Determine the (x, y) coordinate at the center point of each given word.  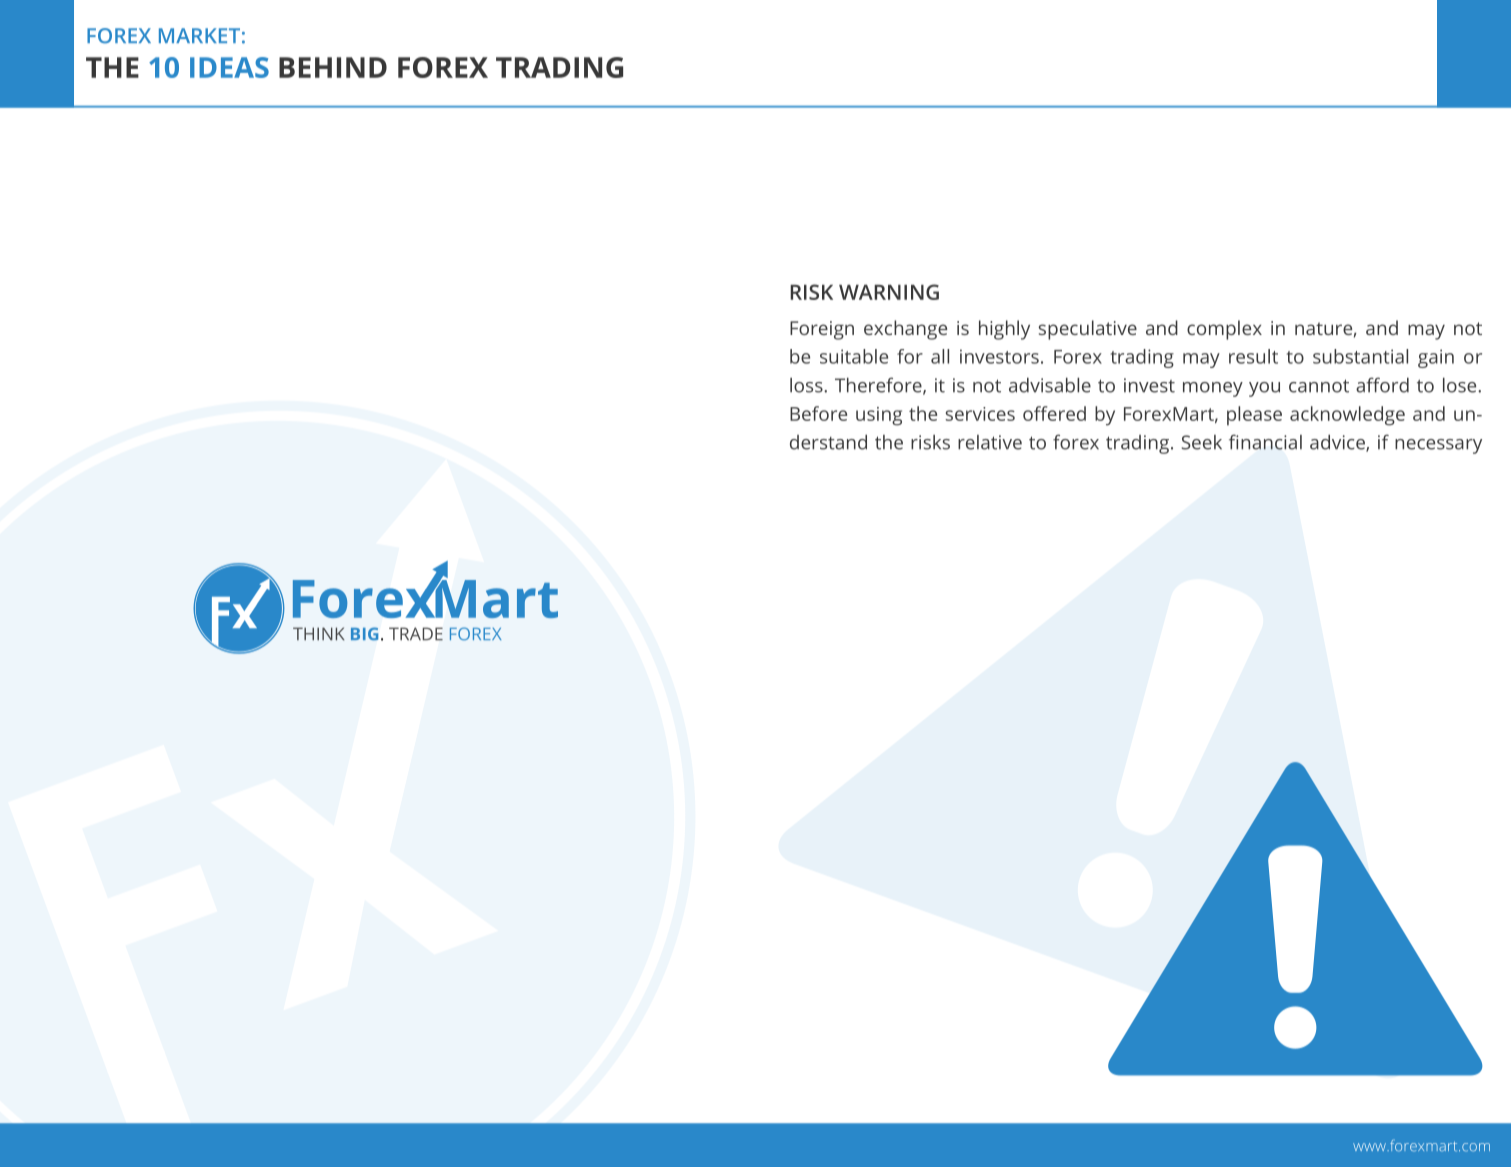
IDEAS (229, 67)
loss (807, 385)
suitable (854, 356)
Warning (889, 292)
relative (990, 442)
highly (1004, 330)
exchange (905, 330)
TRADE (416, 634)
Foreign (822, 330)
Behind (333, 67)
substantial (1360, 356)
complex (1224, 330)
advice (1338, 443)
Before (818, 413)
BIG (364, 633)
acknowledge (1347, 416)
